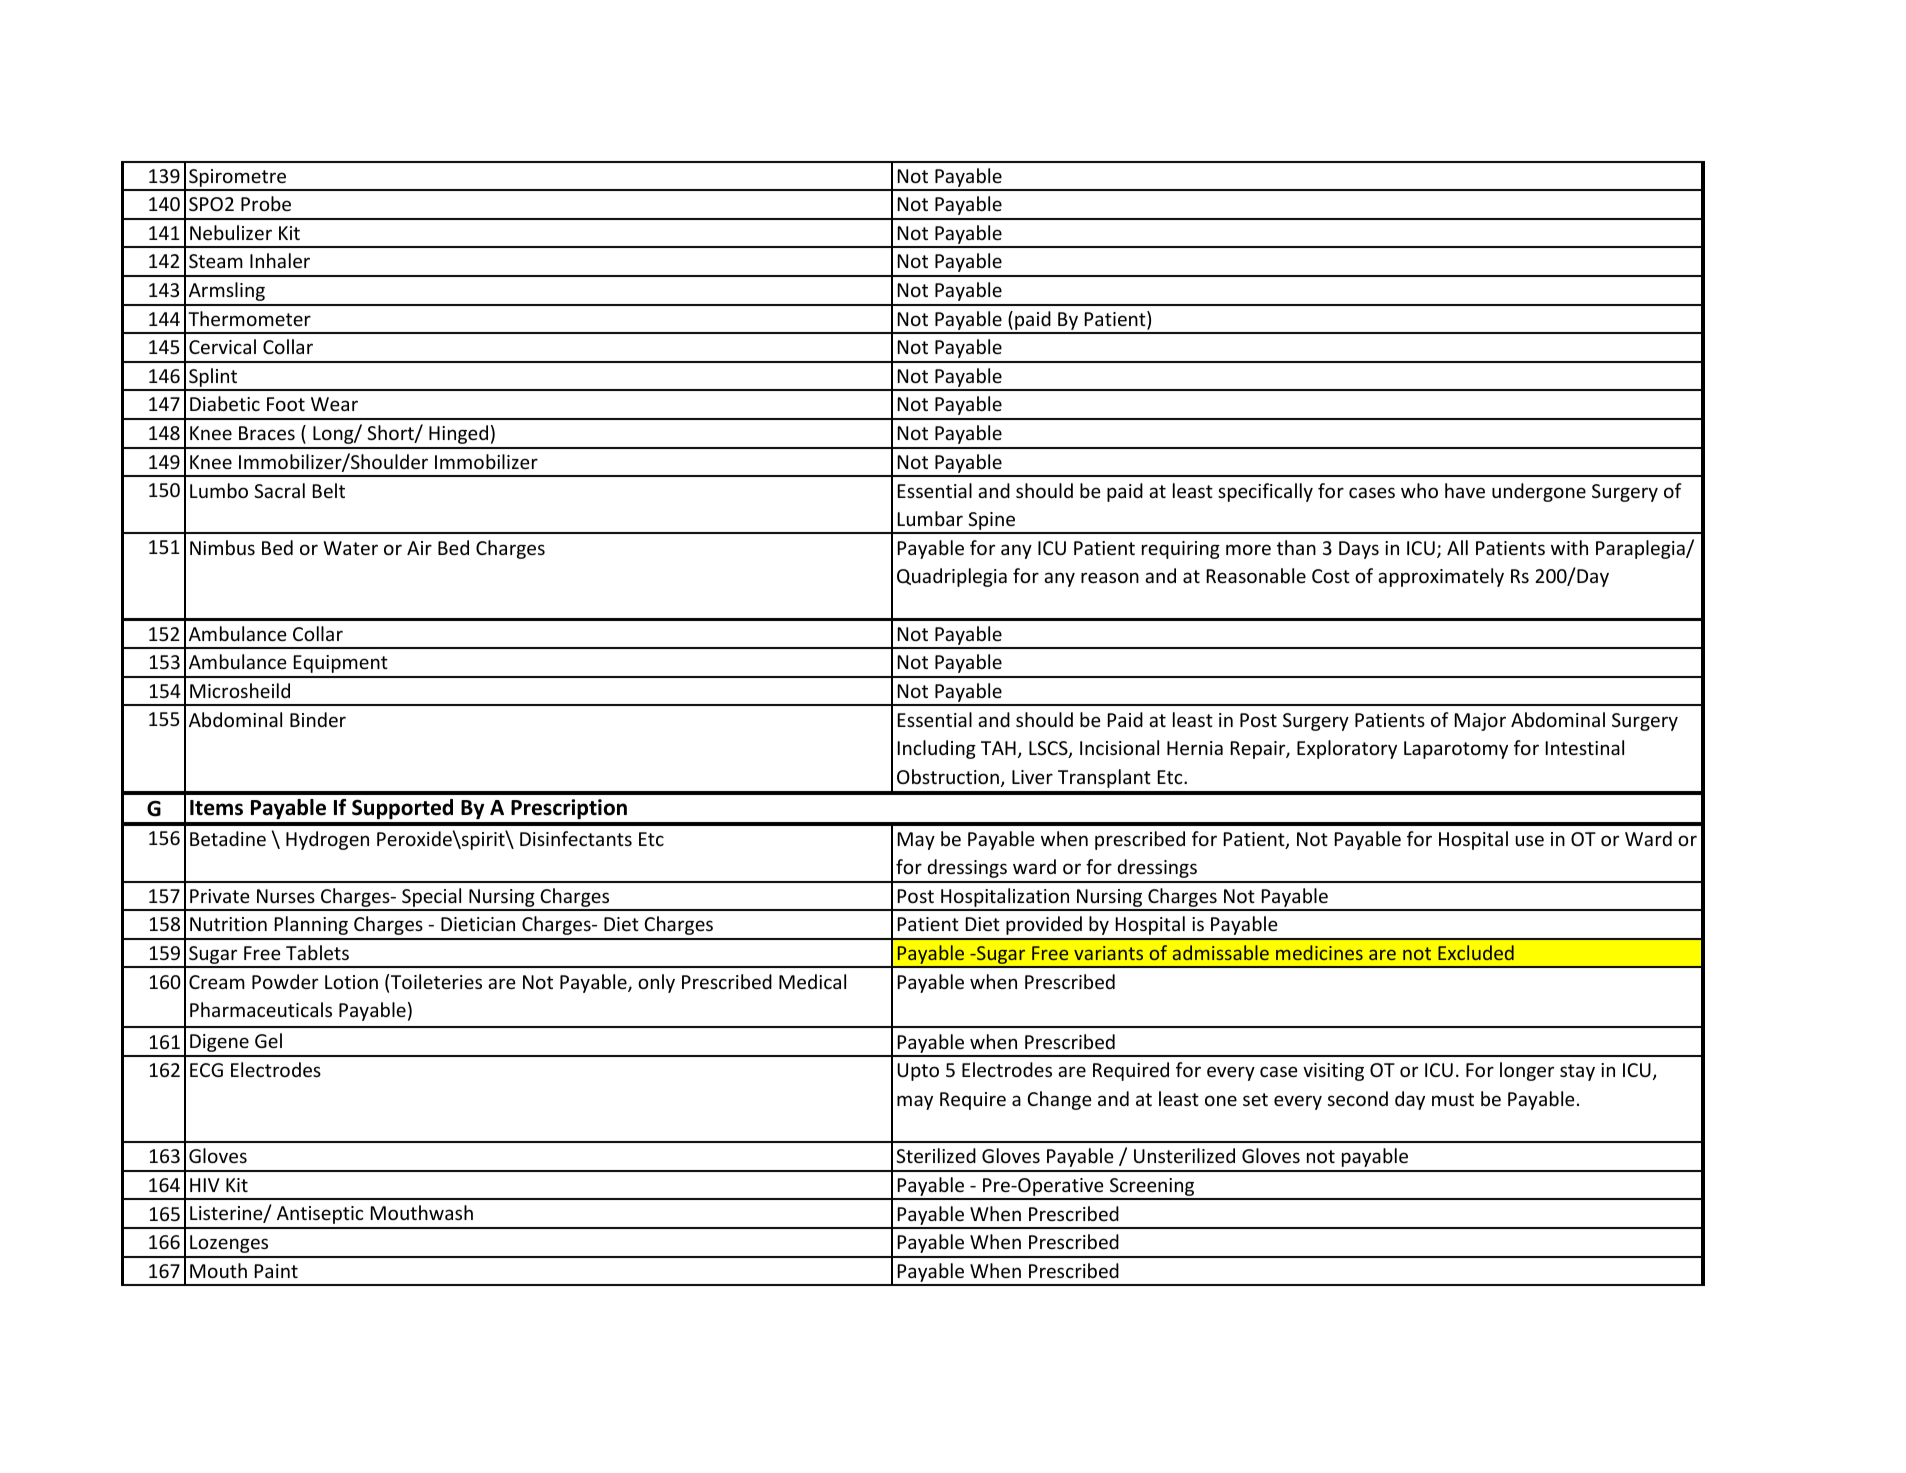  Describe the element at coordinates (266, 203) in the image. I see `Probe` at that location.
